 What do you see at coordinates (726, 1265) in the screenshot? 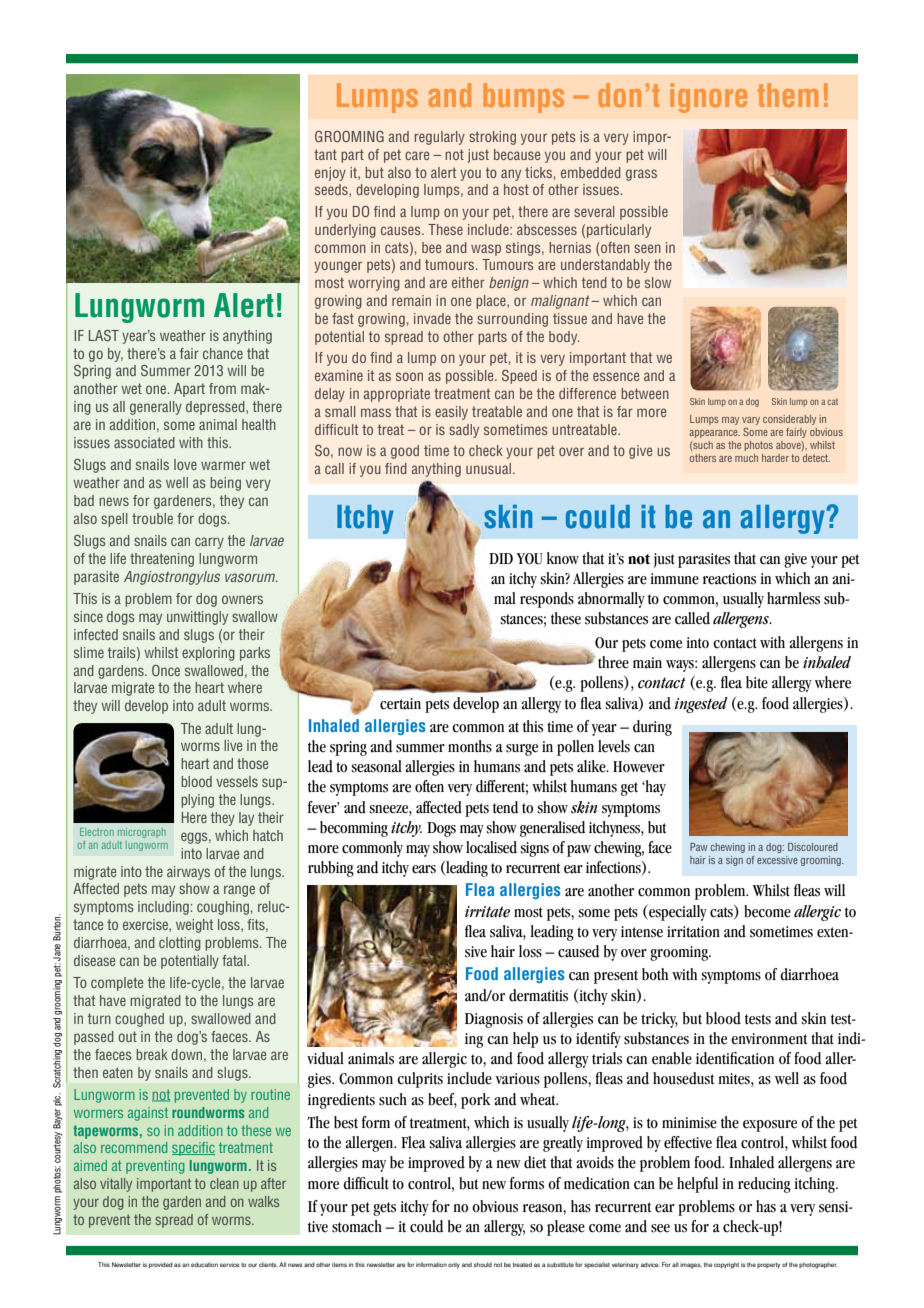
I see `copyright` at bounding box center [726, 1265].
